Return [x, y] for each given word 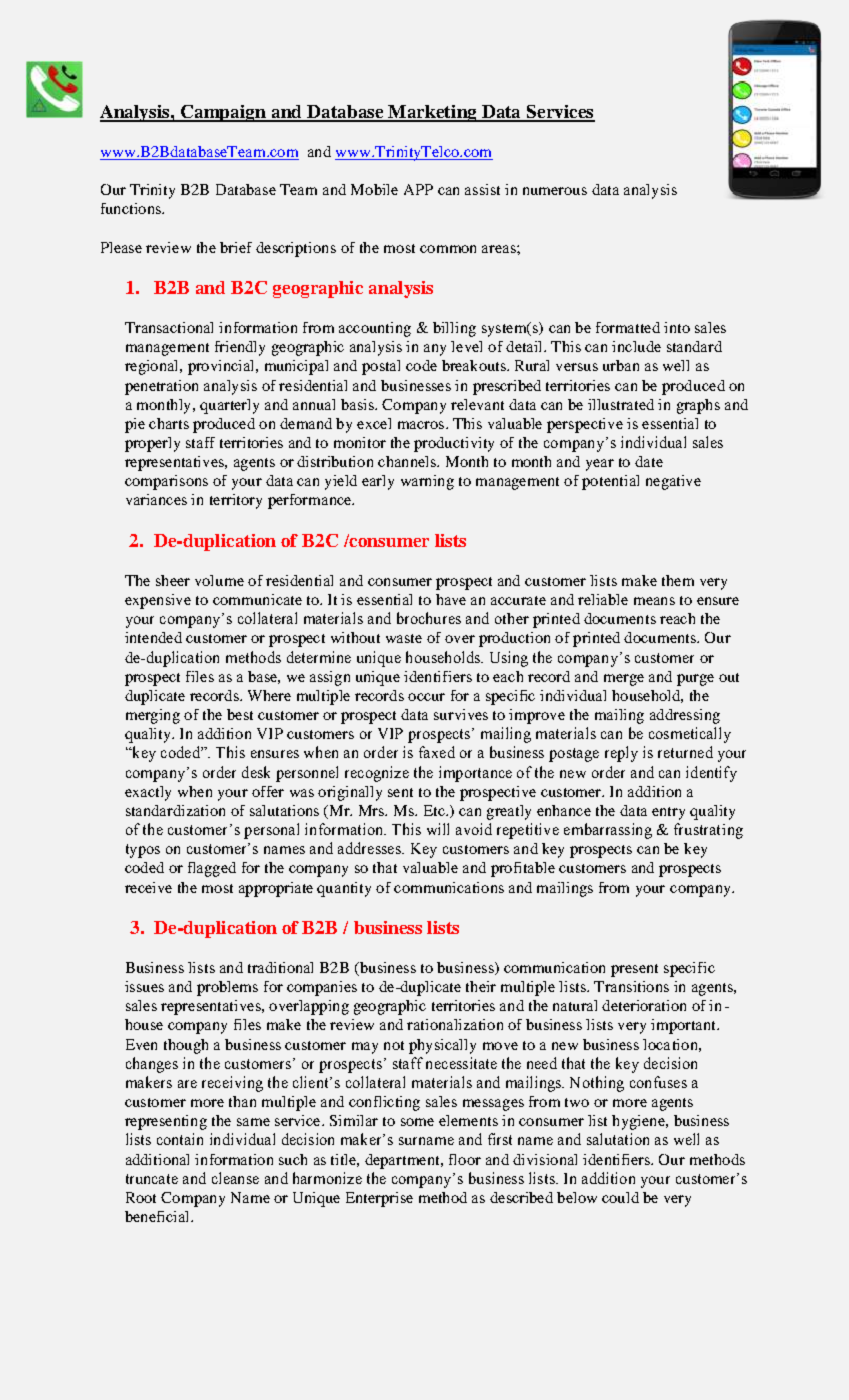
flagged [212, 869]
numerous [555, 191]
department [403, 1161]
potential [610, 482]
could [620, 1197]
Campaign [223, 113]
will [438, 829]
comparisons [166, 482]
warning [427, 482]
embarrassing [608, 831]
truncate [152, 1179]
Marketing [432, 113]
